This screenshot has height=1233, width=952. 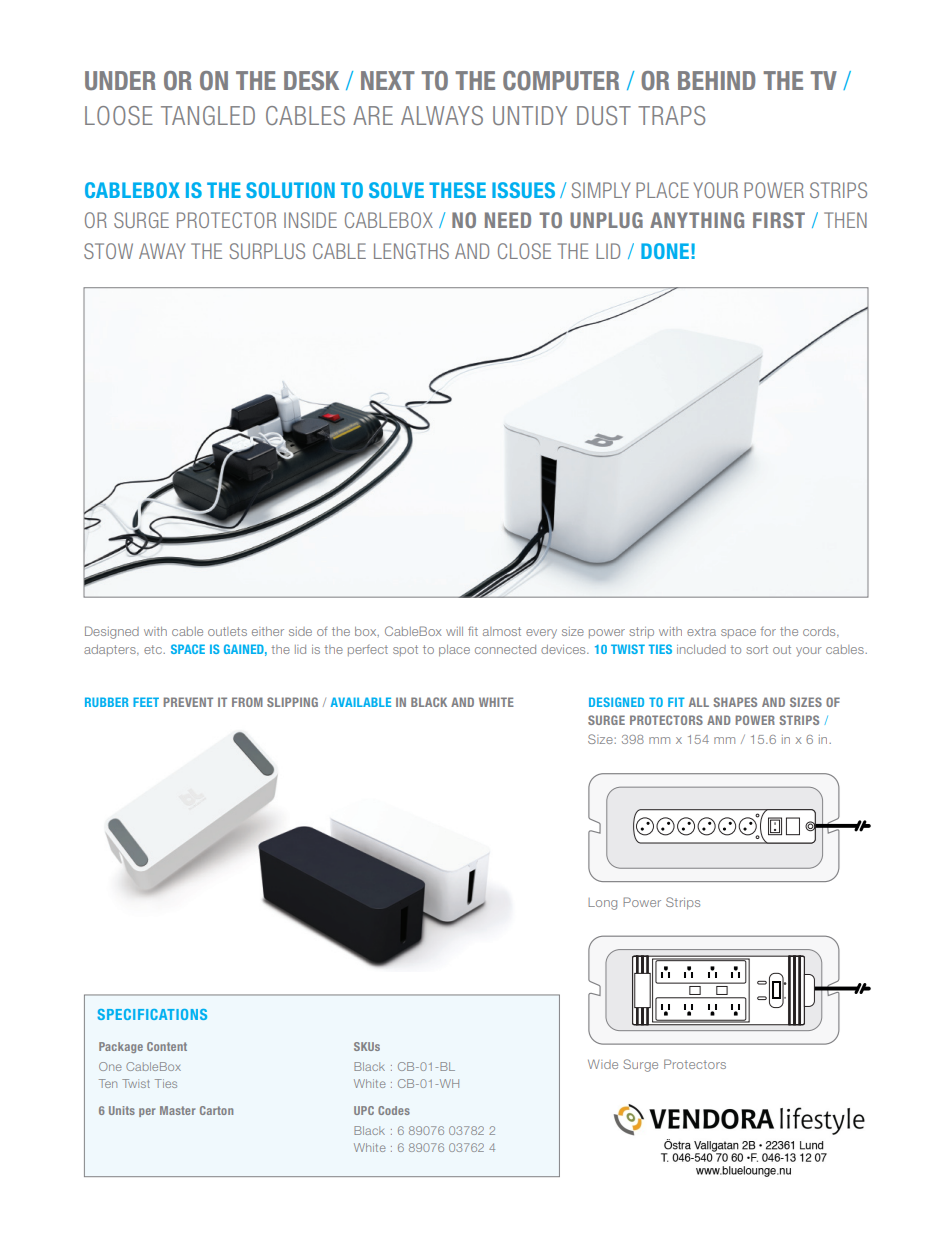 I want to click on PREVENT, so click(x=188, y=702).
